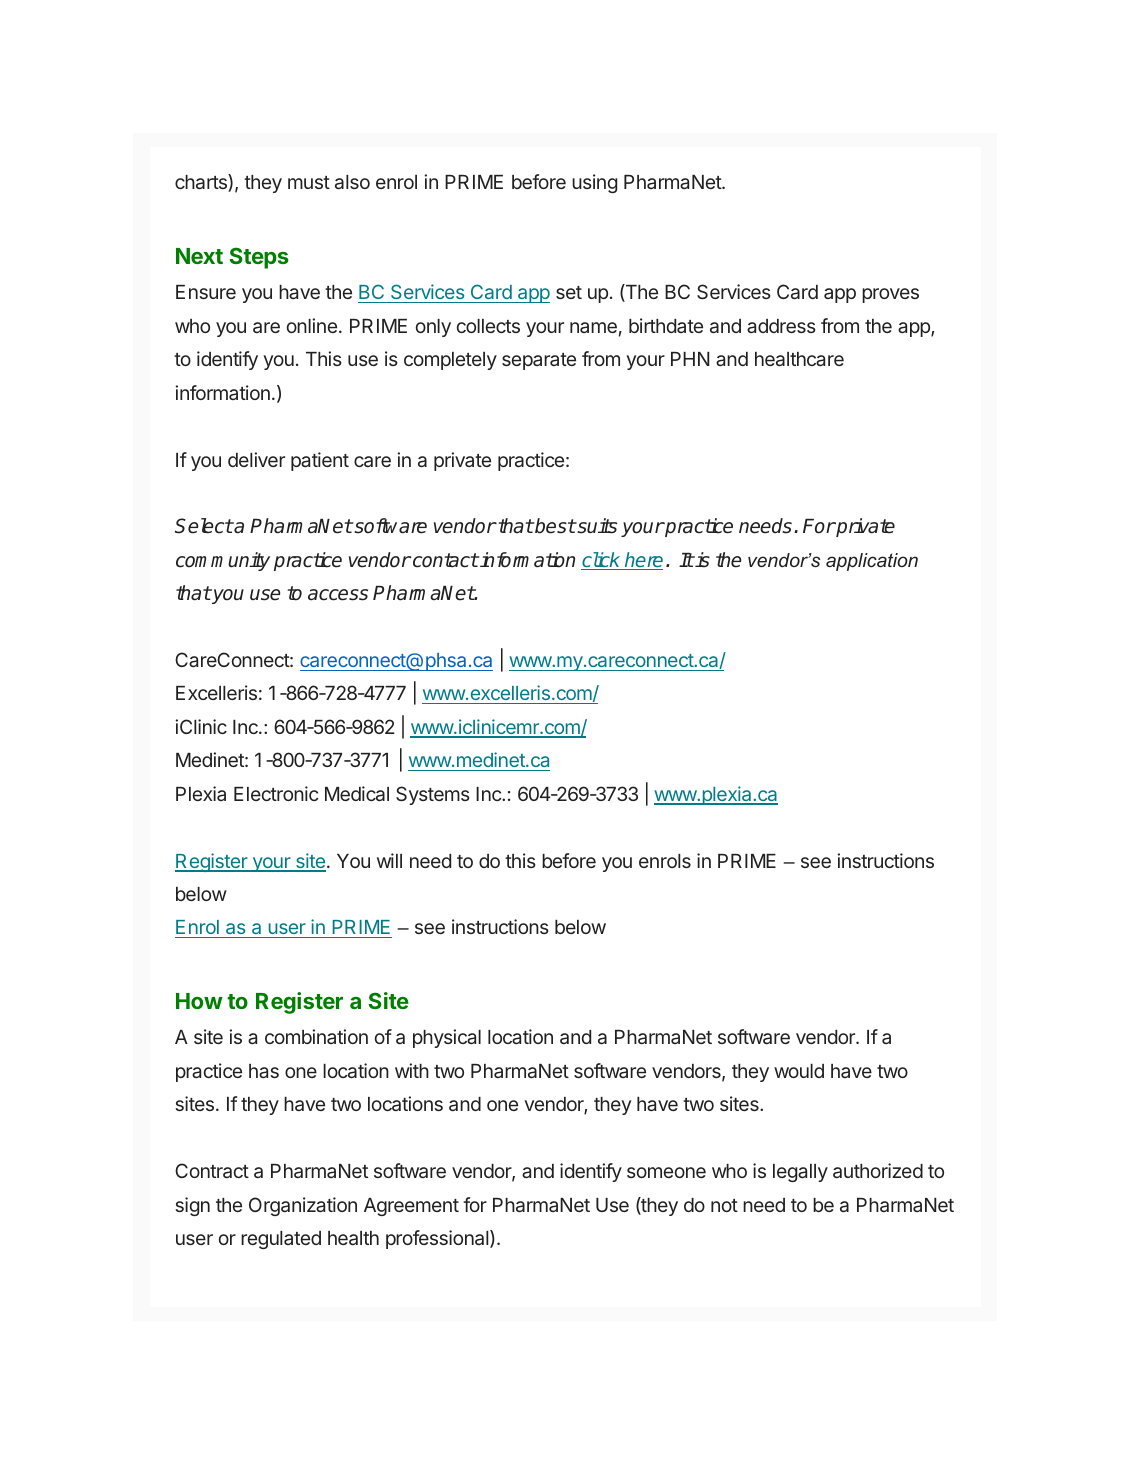 This image has height=1462, width=1130. Describe the element at coordinates (223, 561) in the image. I see `community` at that location.
